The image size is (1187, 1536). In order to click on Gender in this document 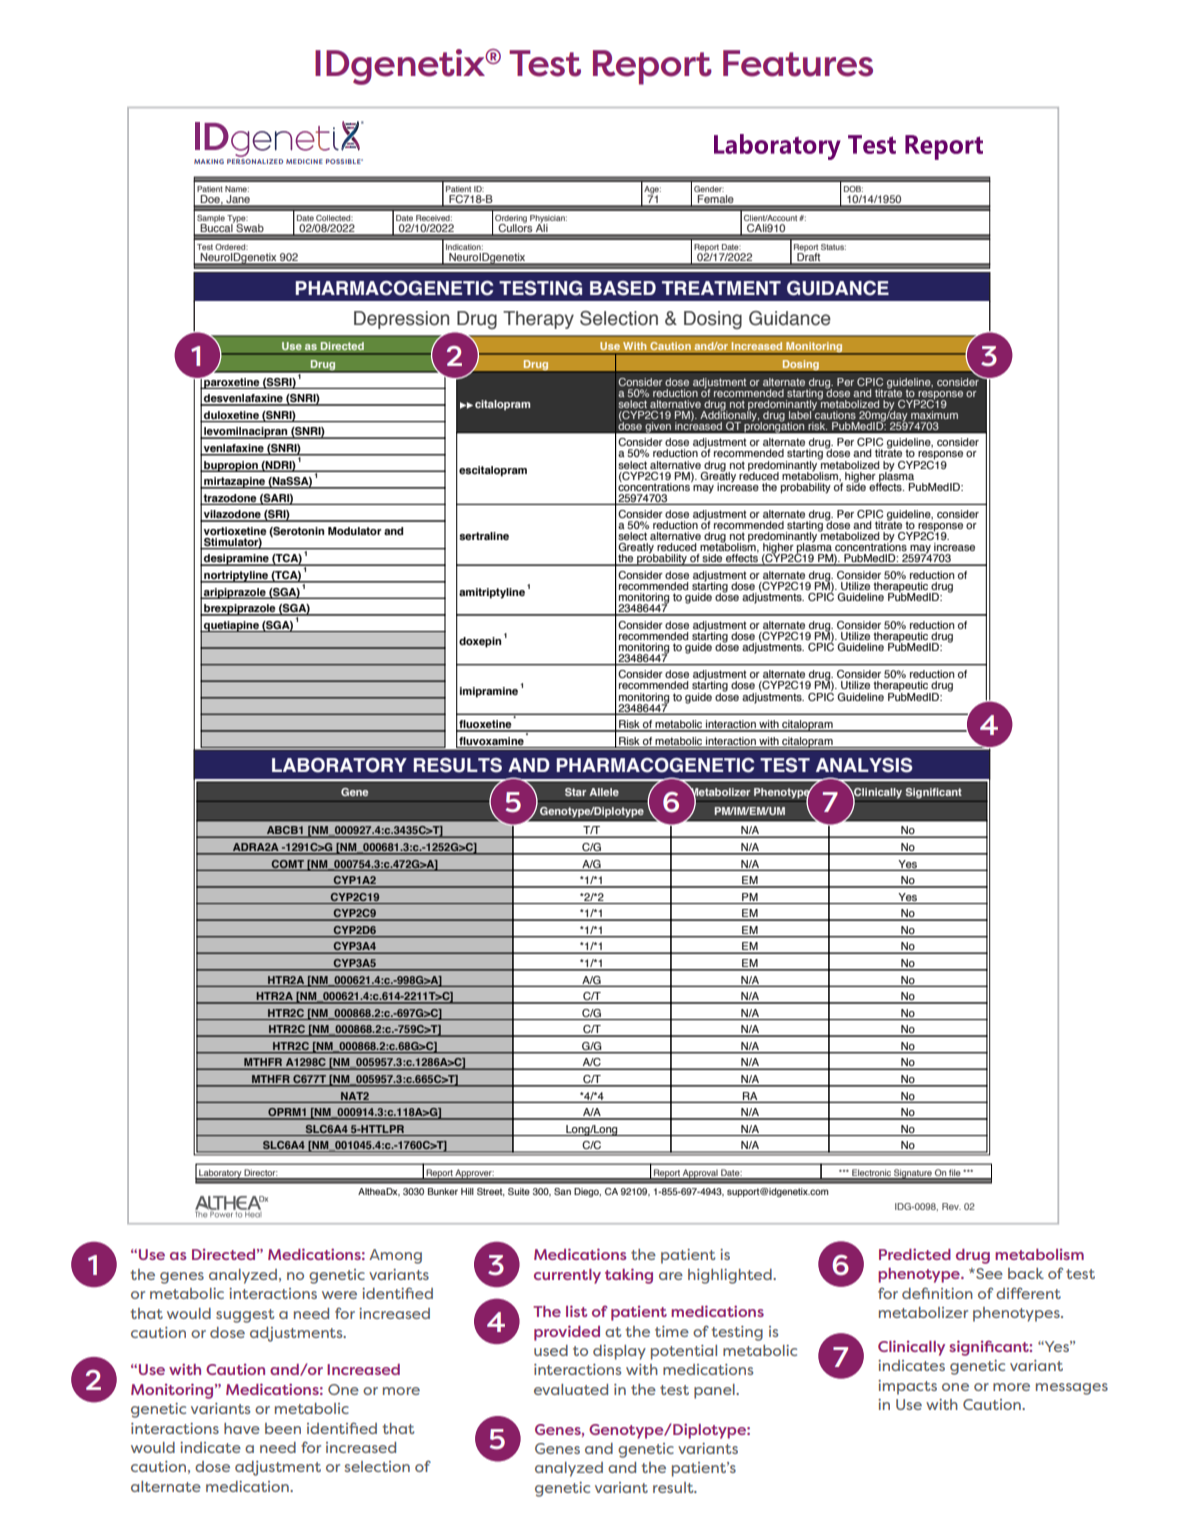, I will do `click(709, 189)`.
